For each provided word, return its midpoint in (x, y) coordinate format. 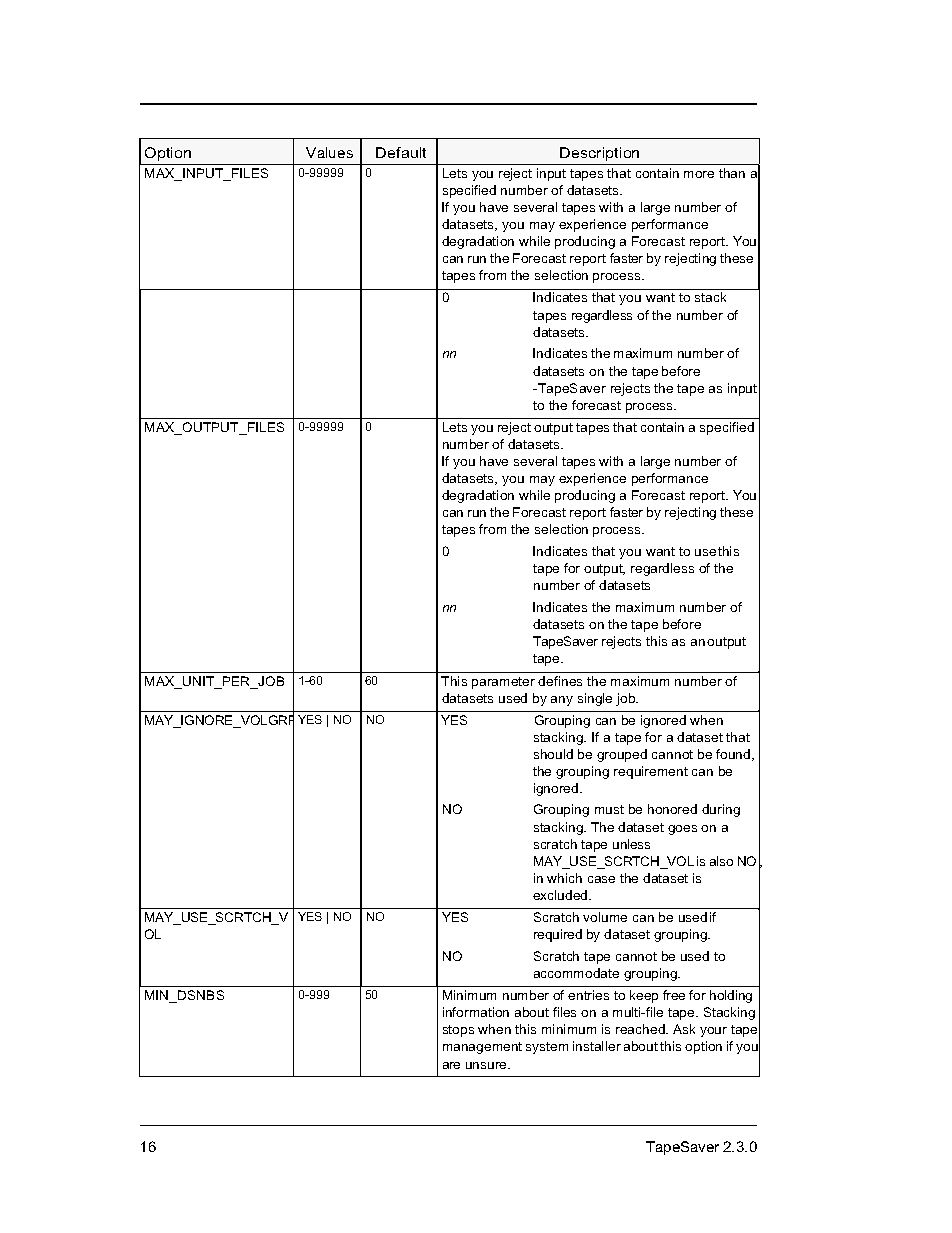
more (699, 174)
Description (599, 154)
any (562, 701)
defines (560, 681)
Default (401, 152)
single (595, 699)
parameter (503, 683)
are (451, 1065)
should (553, 754)
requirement (651, 772)
